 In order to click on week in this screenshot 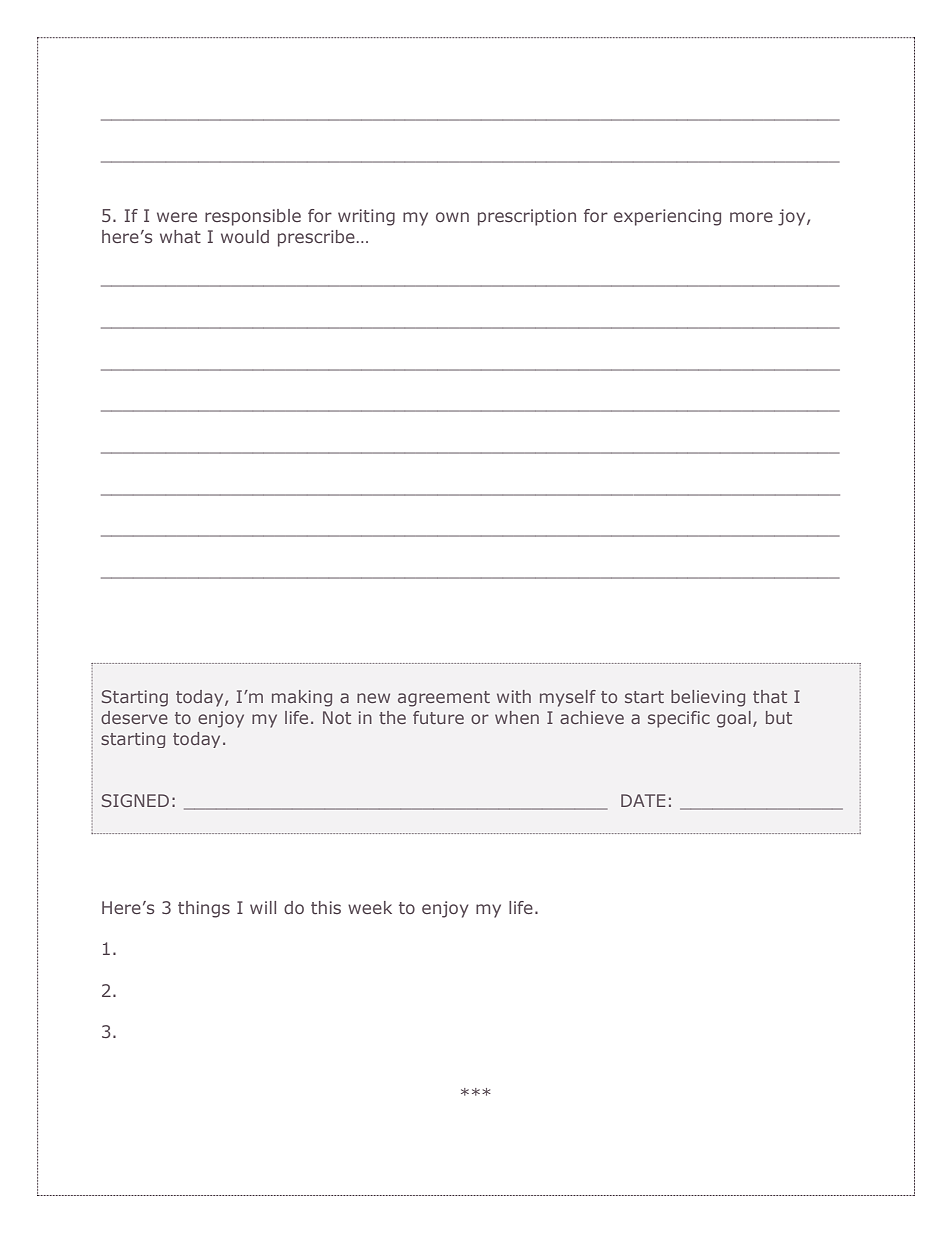, I will do `click(370, 907)`.
